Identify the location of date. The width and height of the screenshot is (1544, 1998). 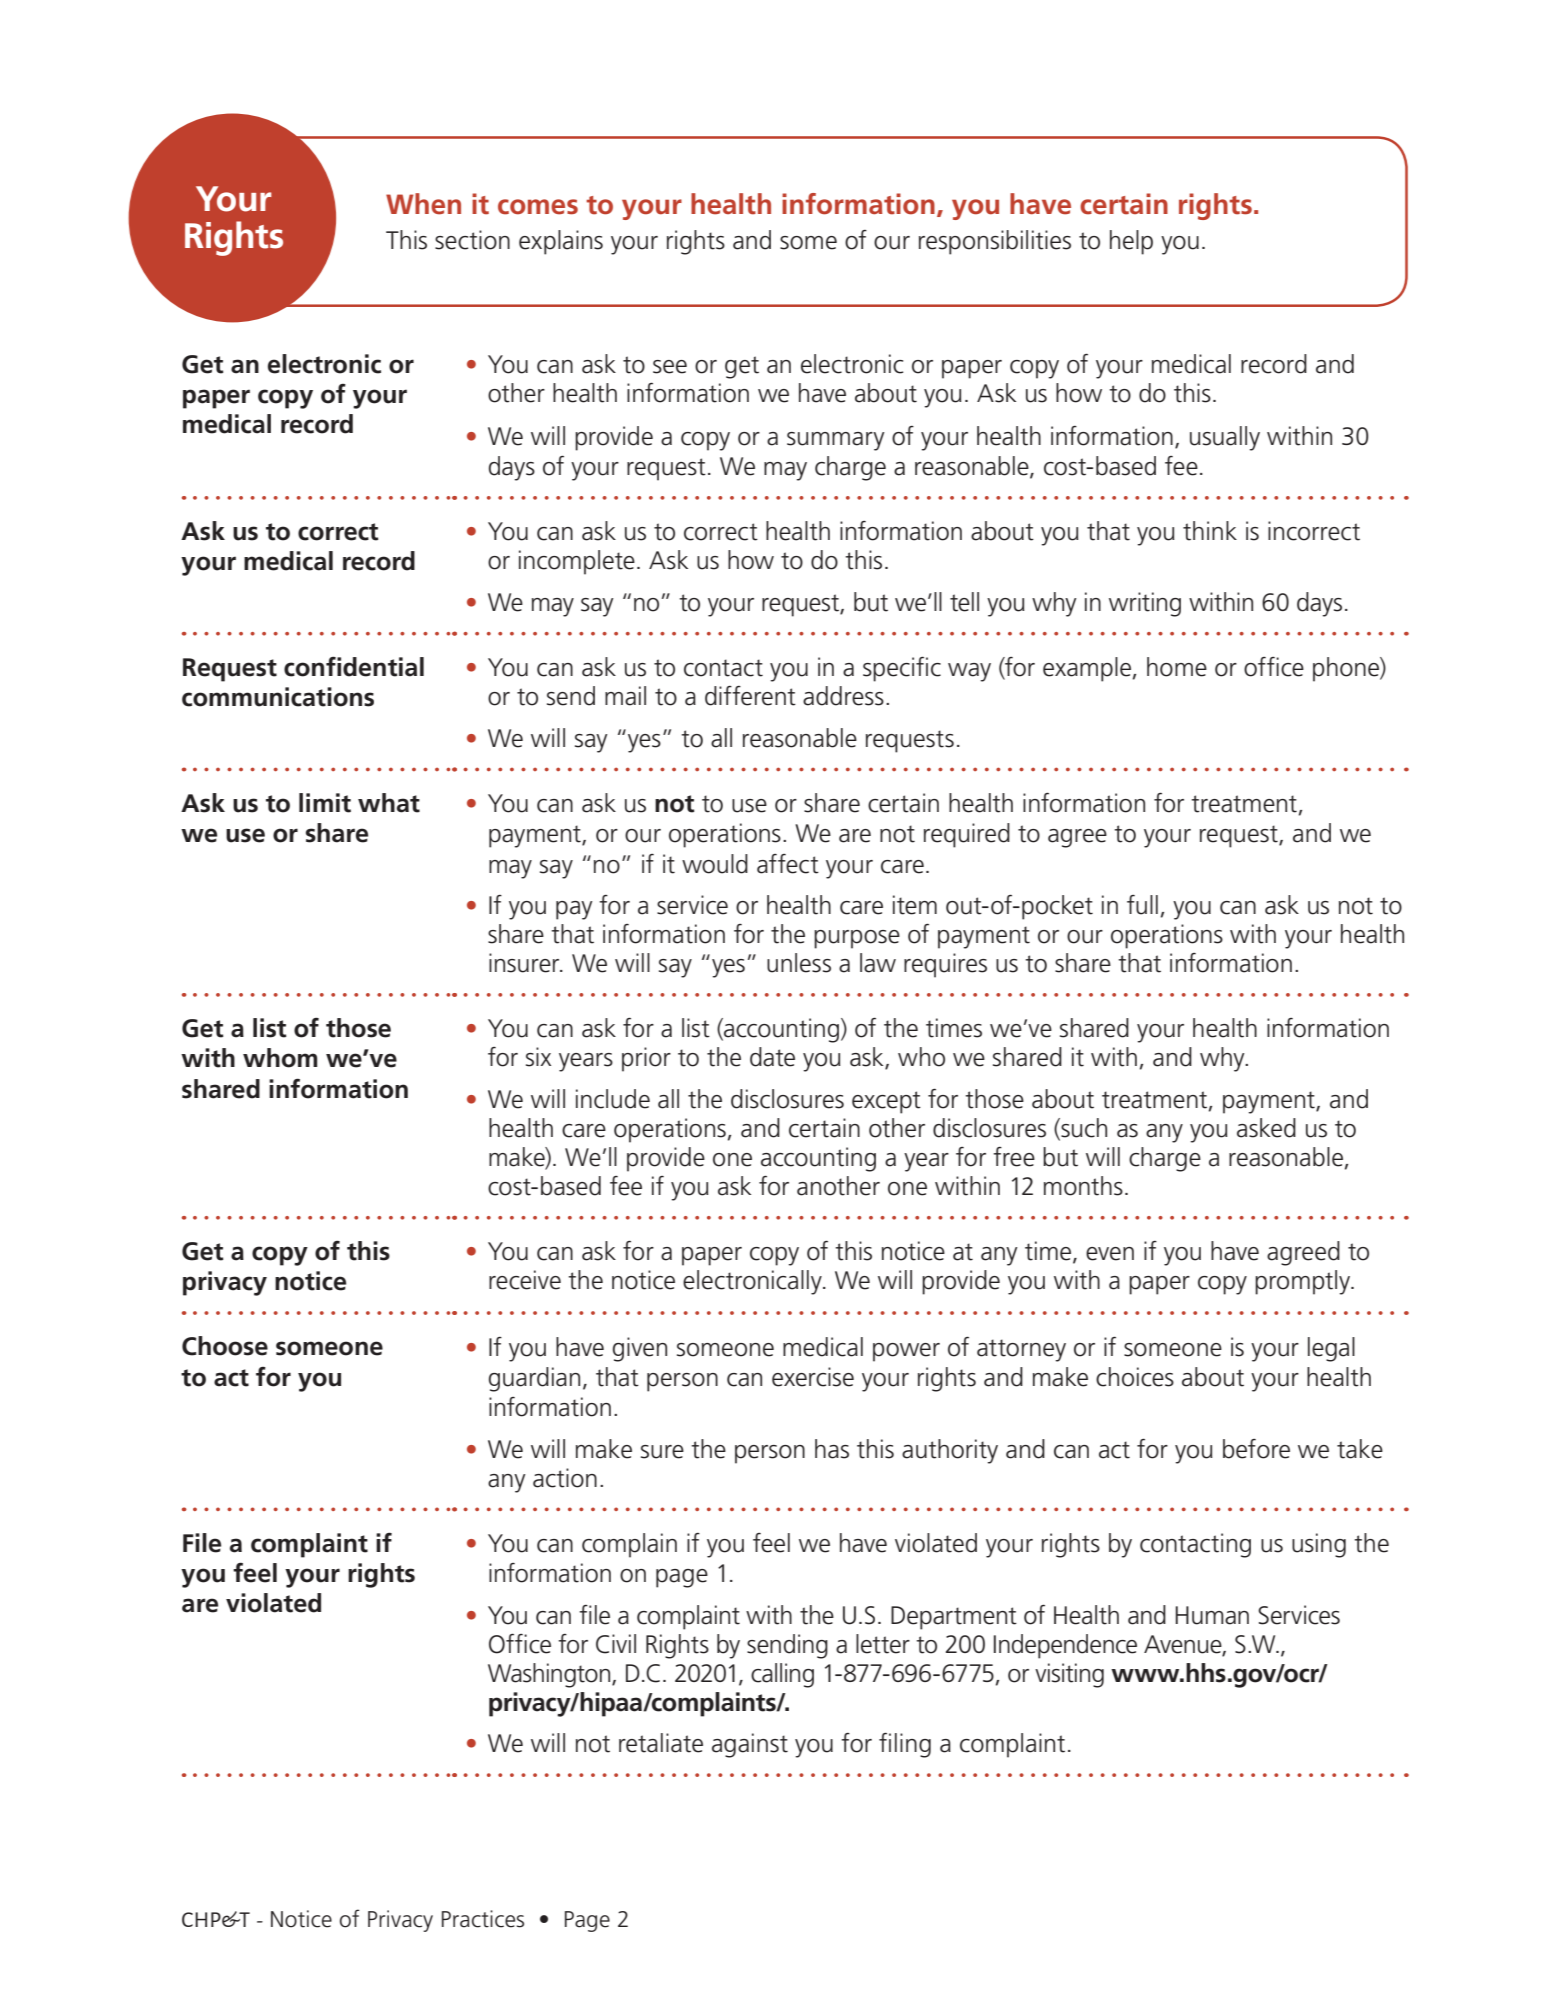
(772, 1057).
